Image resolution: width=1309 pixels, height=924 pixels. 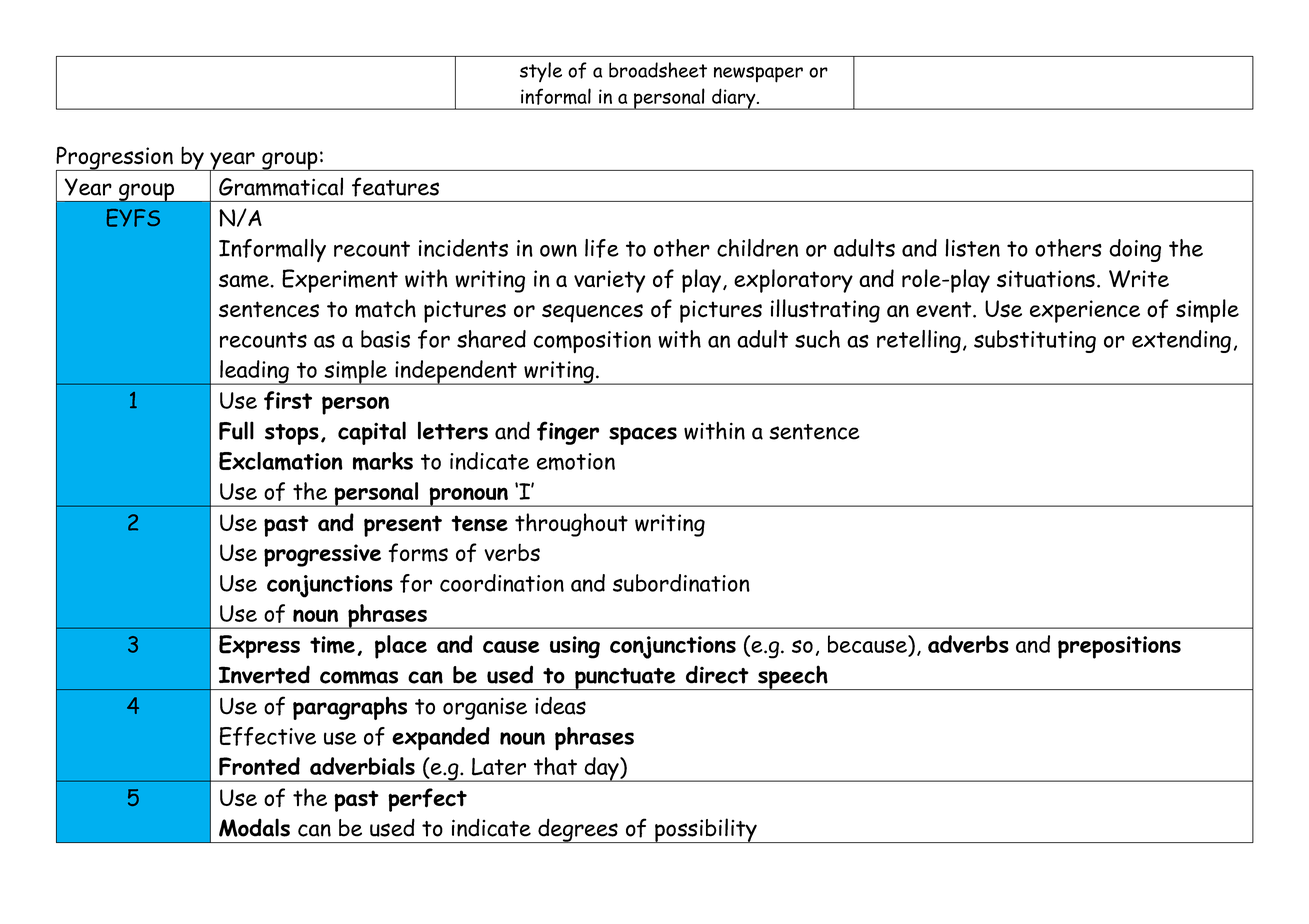 What do you see at coordinates (658, 70) in the page?
I see `broadsheet` at bounding box center [658, 70].
